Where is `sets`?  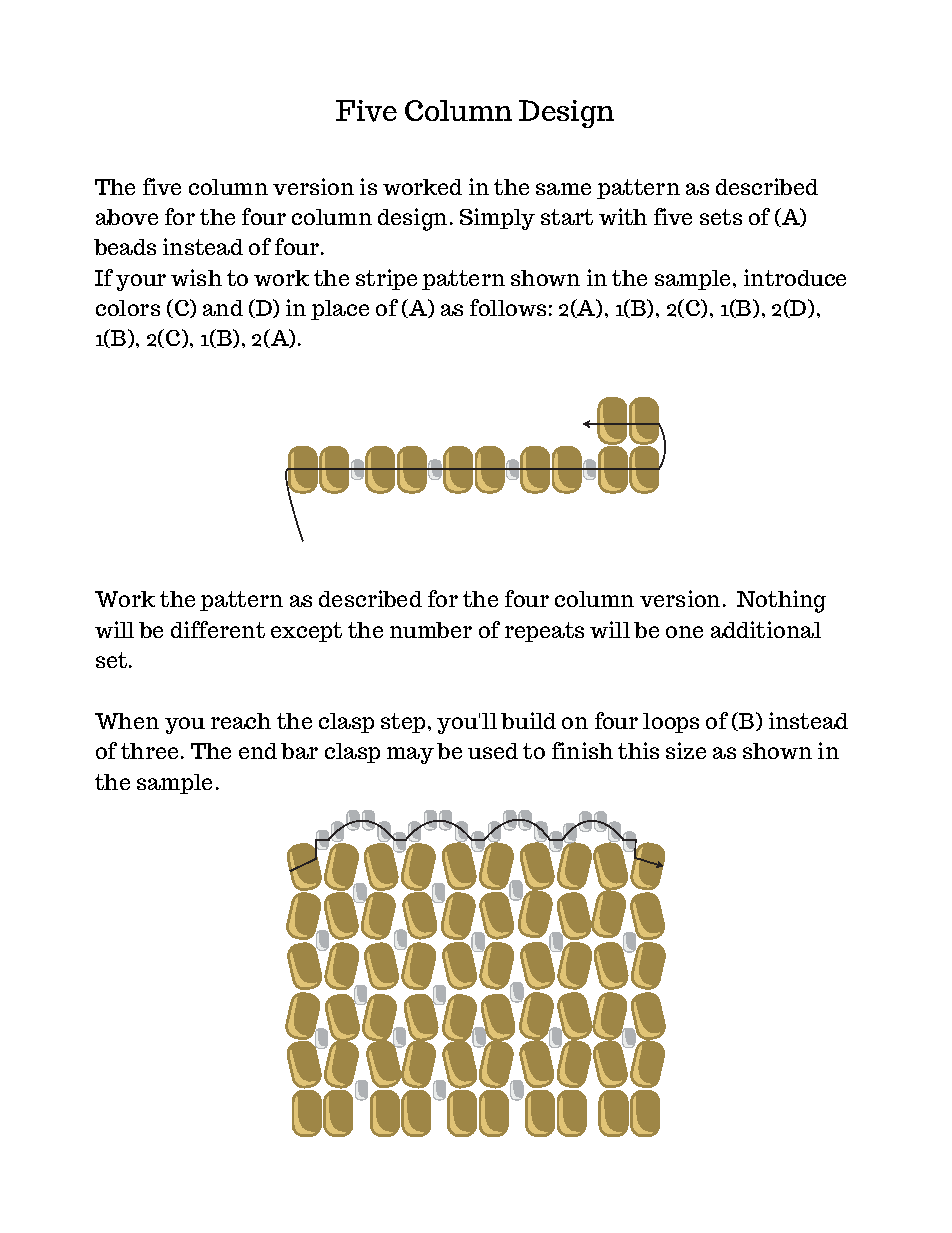
sets is located at coordinates (721, 217).
